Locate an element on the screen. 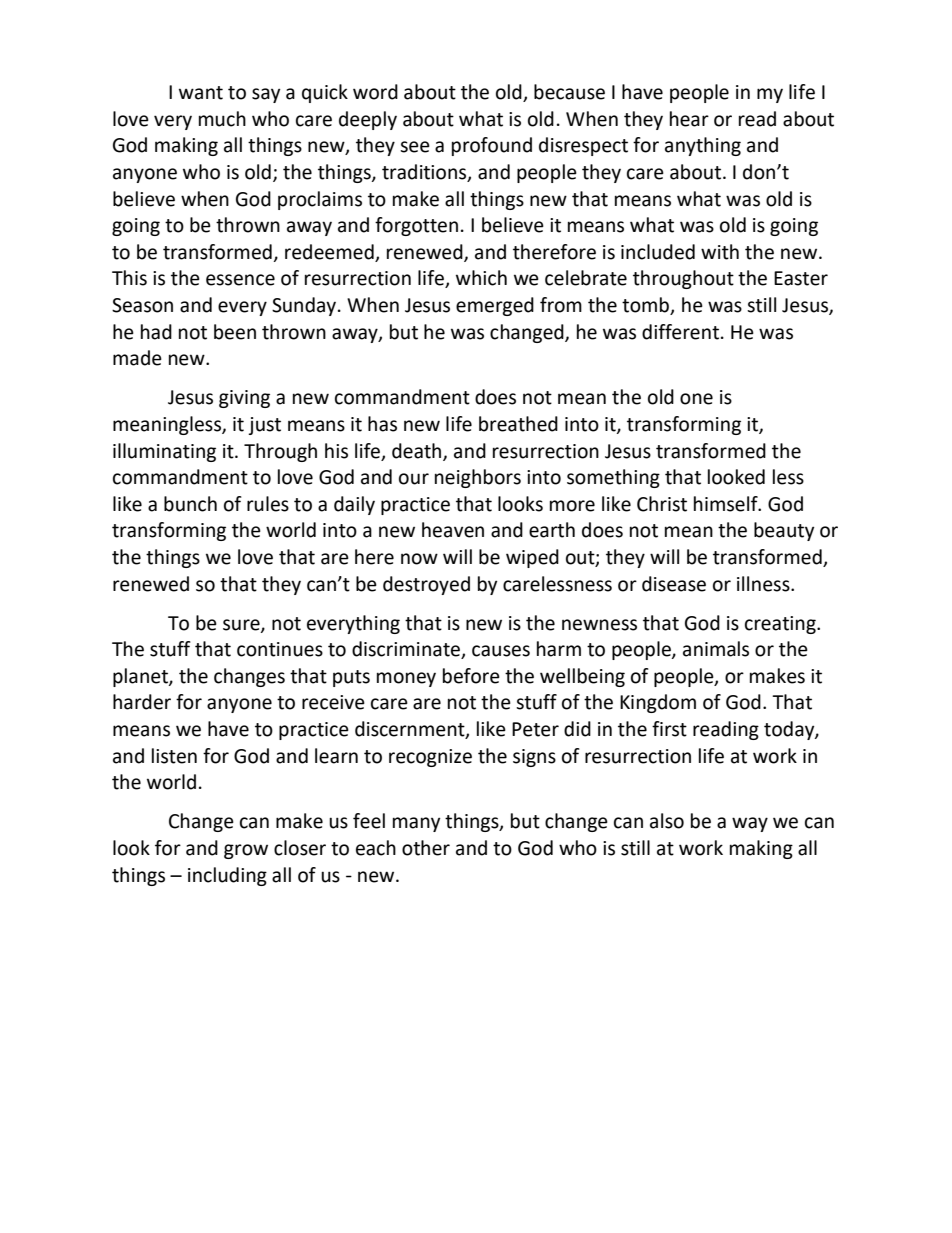 This screenshot has height=1233, width=952. bunch is located at coordinates (190, 504).
